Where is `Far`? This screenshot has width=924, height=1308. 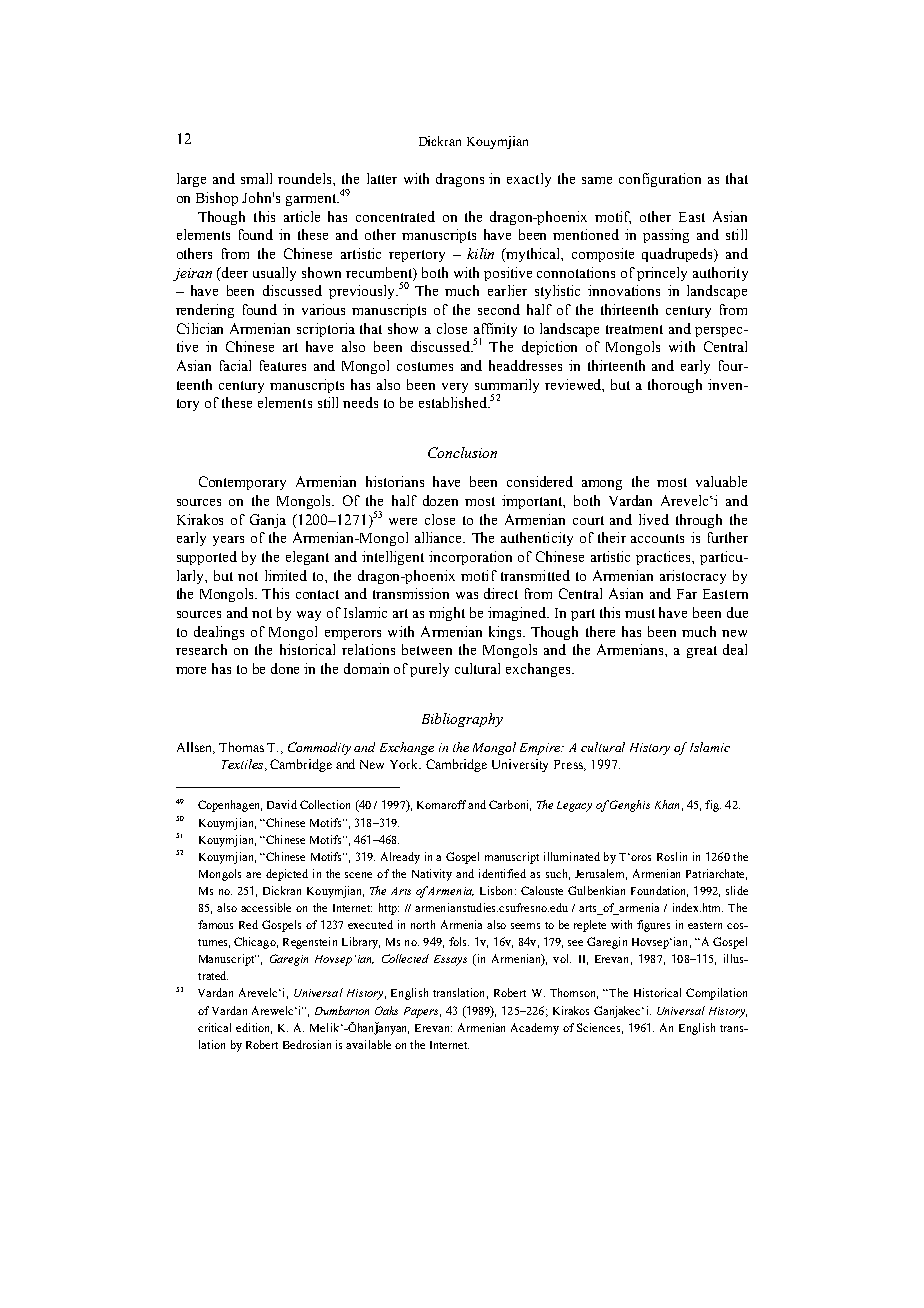 Far is located at coordinates (687, 594).
